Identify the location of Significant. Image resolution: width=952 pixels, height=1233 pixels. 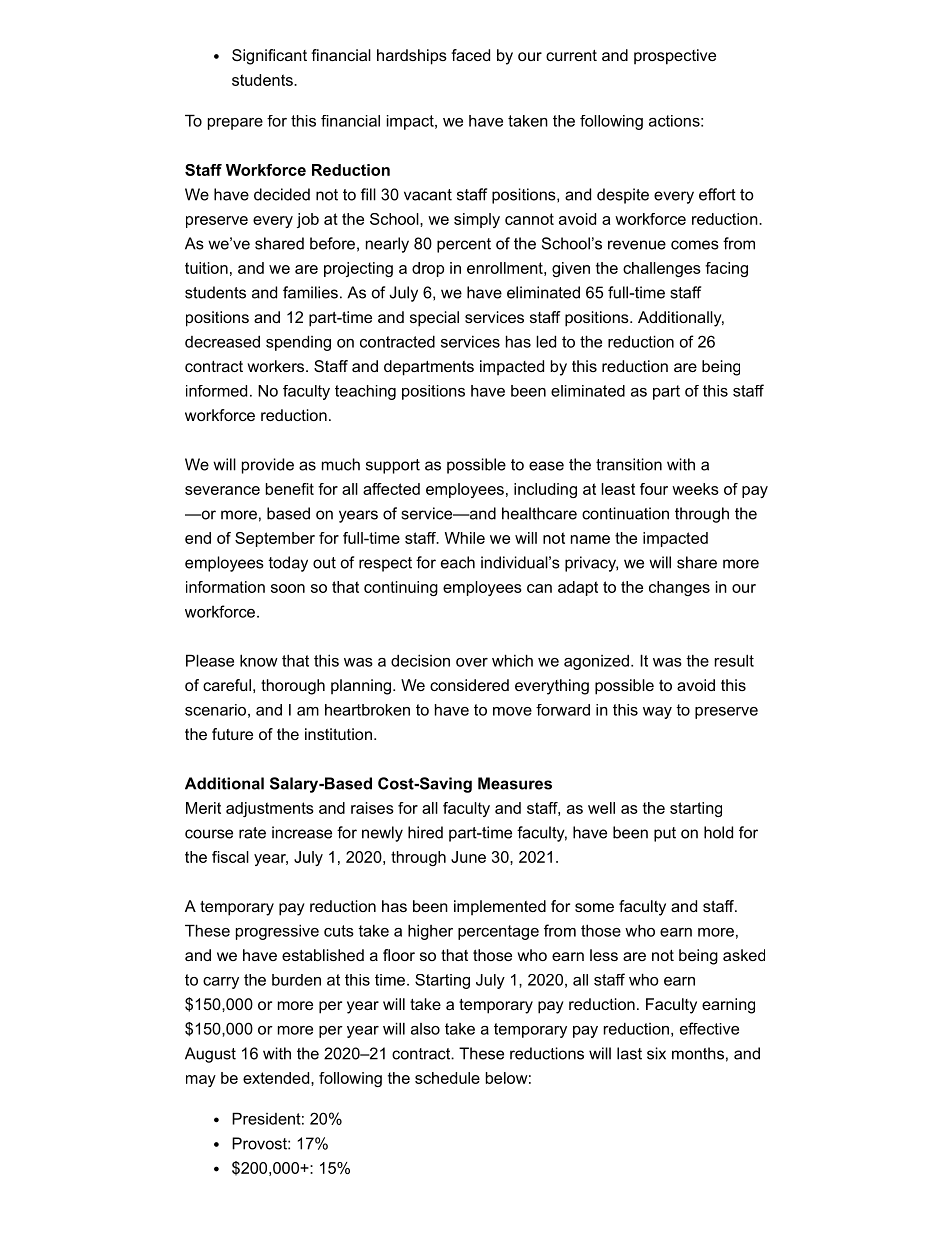
(269, 57).
